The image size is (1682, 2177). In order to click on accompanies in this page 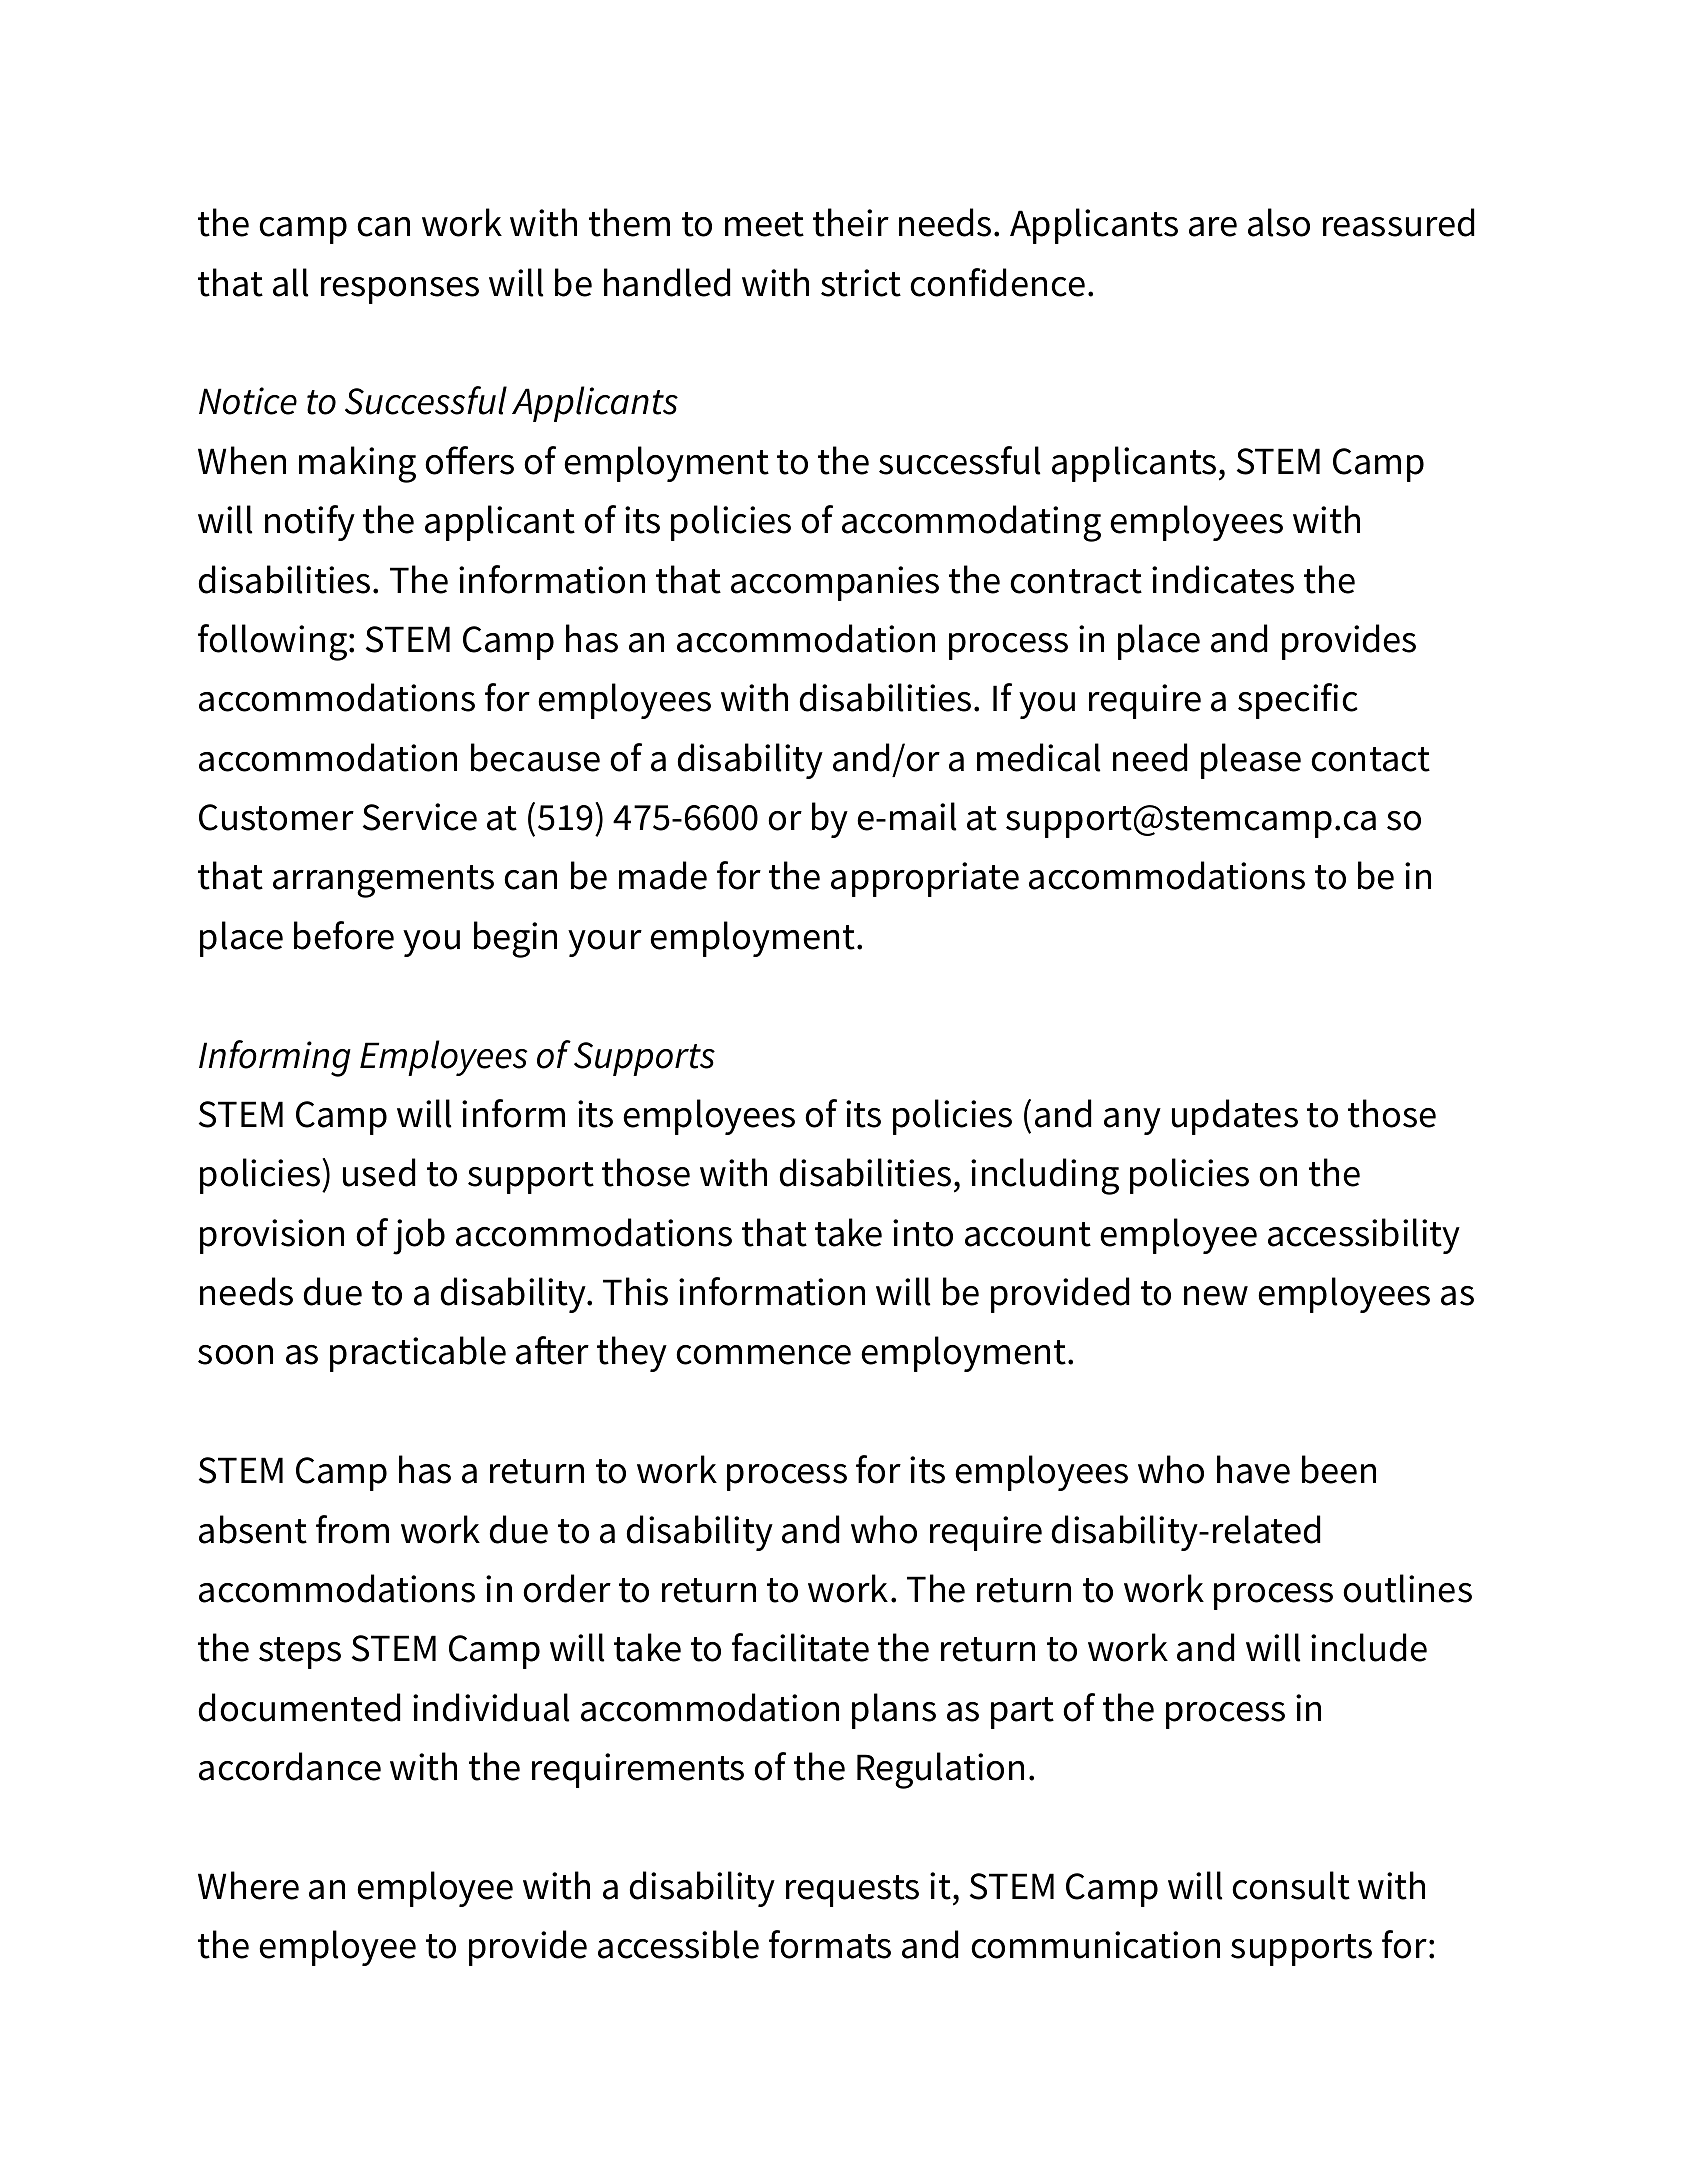, I will do `click(835, 583)`.
